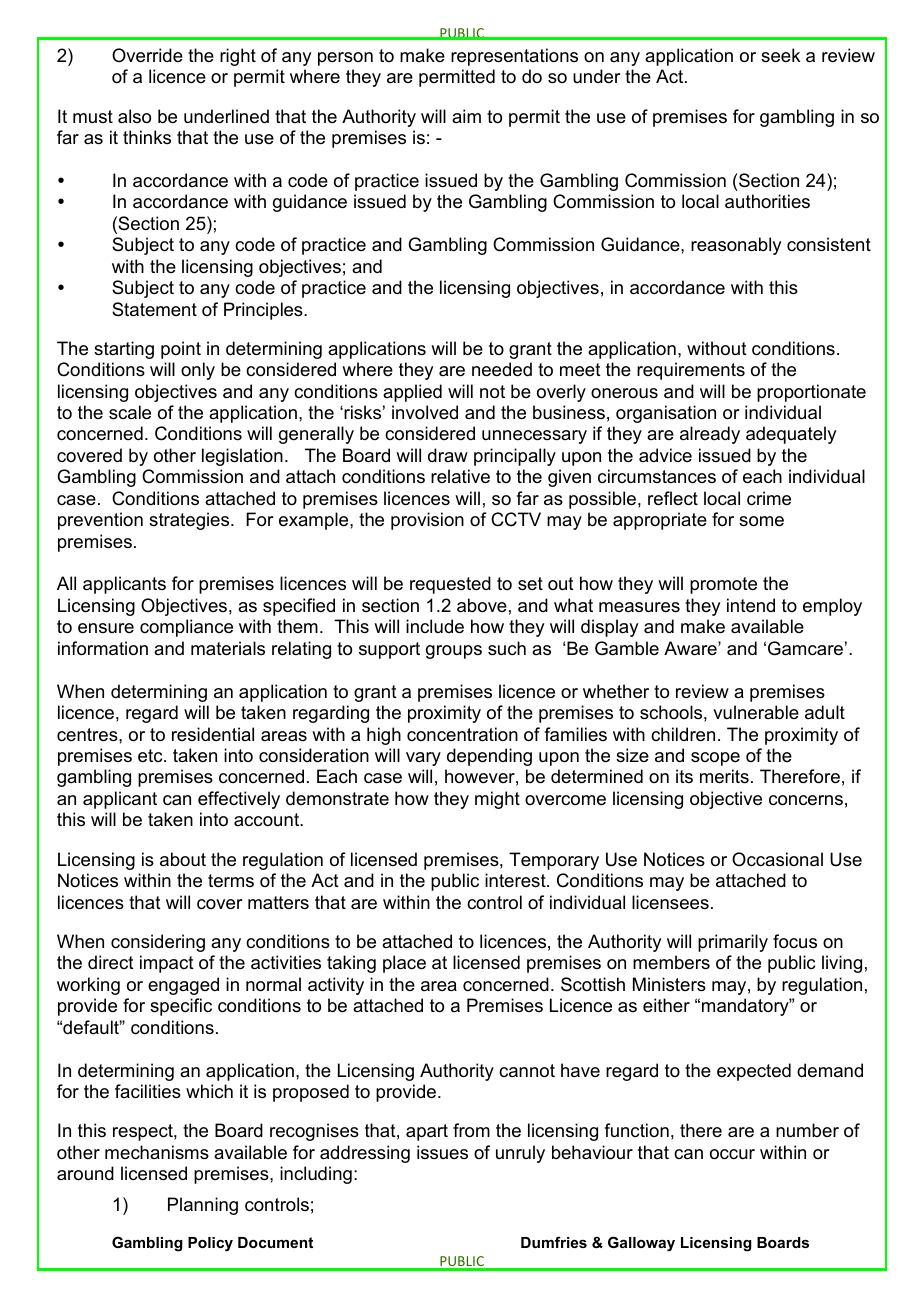  What do you see at coordinates (769, 498) in the document?
I see `crime` at bounding box center [769, 498].
